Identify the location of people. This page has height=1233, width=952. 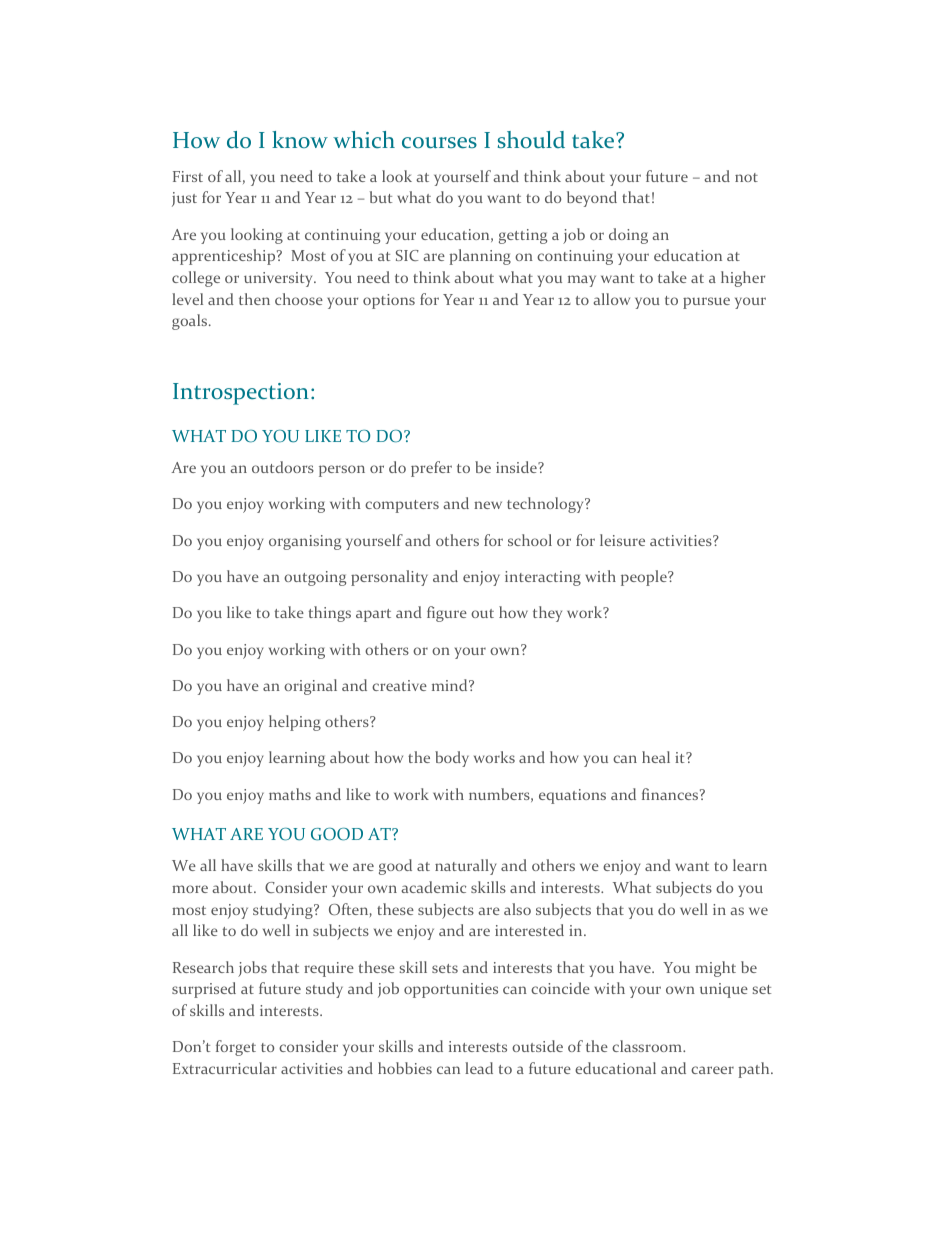
(645, 578).
